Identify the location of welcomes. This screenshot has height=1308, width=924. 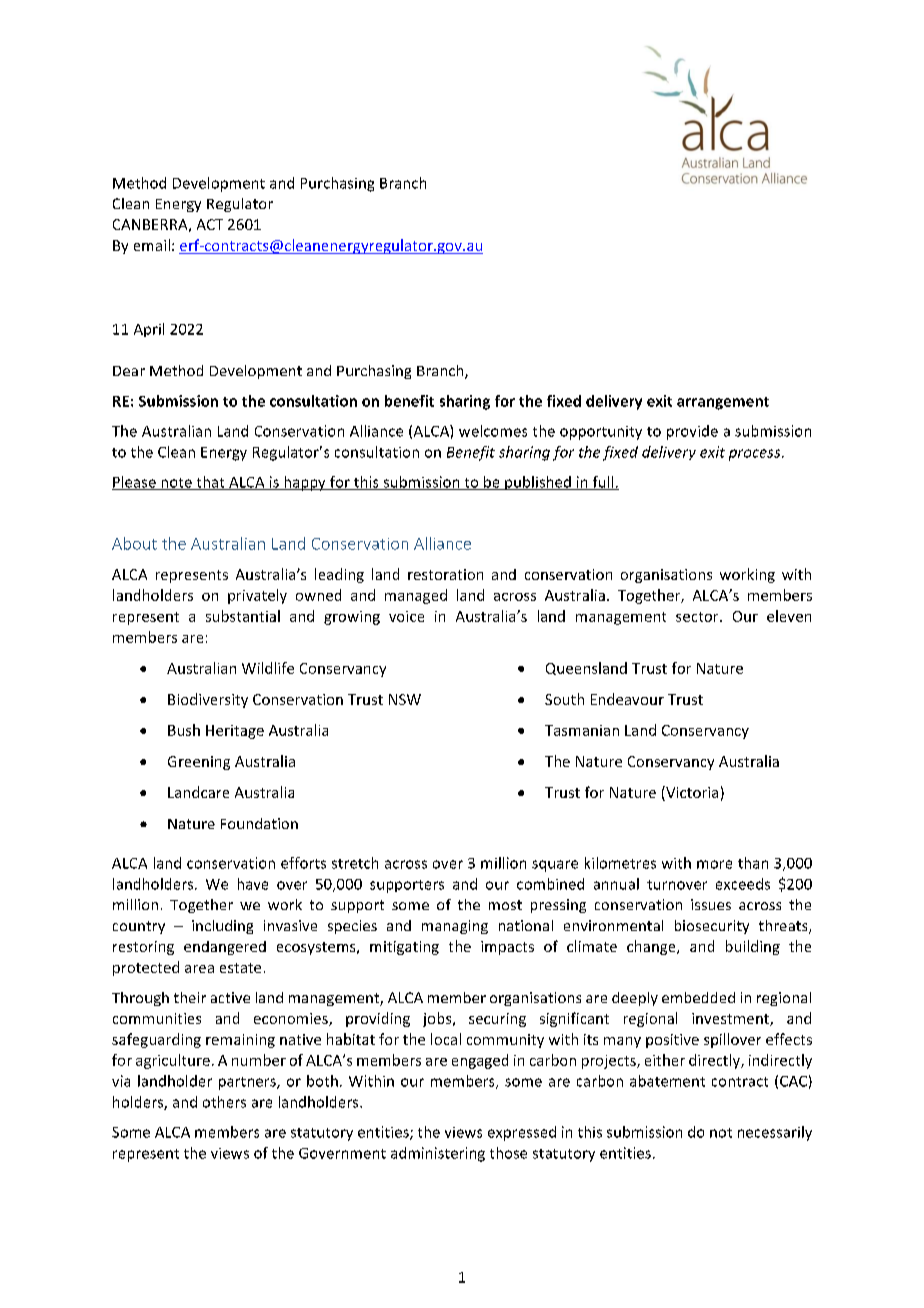
(493, 431).
